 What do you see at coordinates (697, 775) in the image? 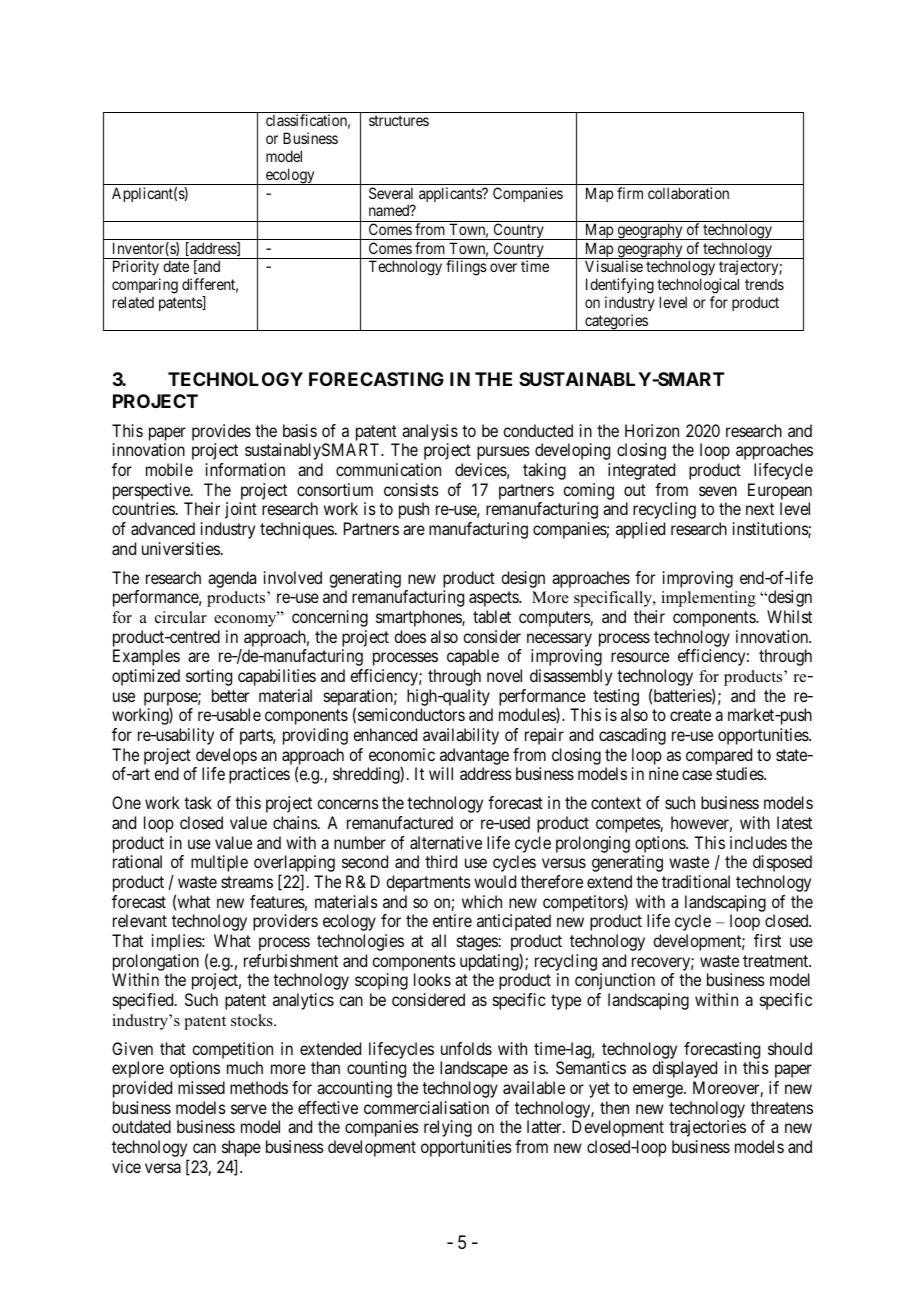
I see `case` at bounding box center [697, 775].
